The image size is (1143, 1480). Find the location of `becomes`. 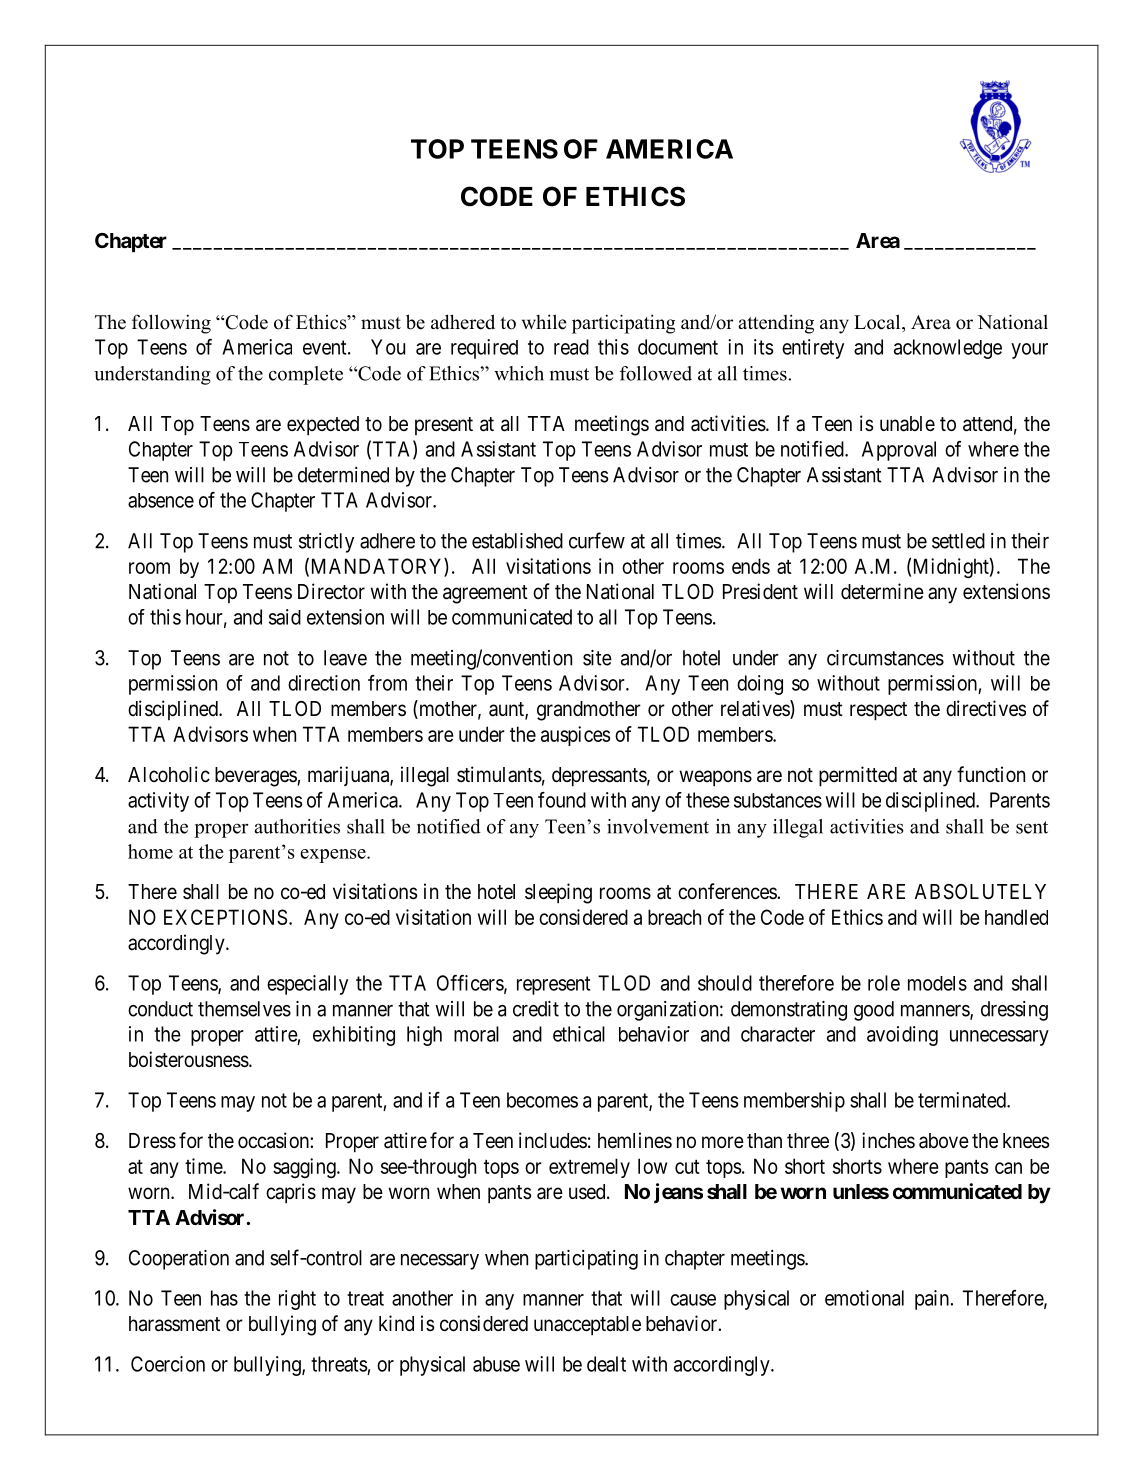

becomes is located at coordinates (542, 1100).
